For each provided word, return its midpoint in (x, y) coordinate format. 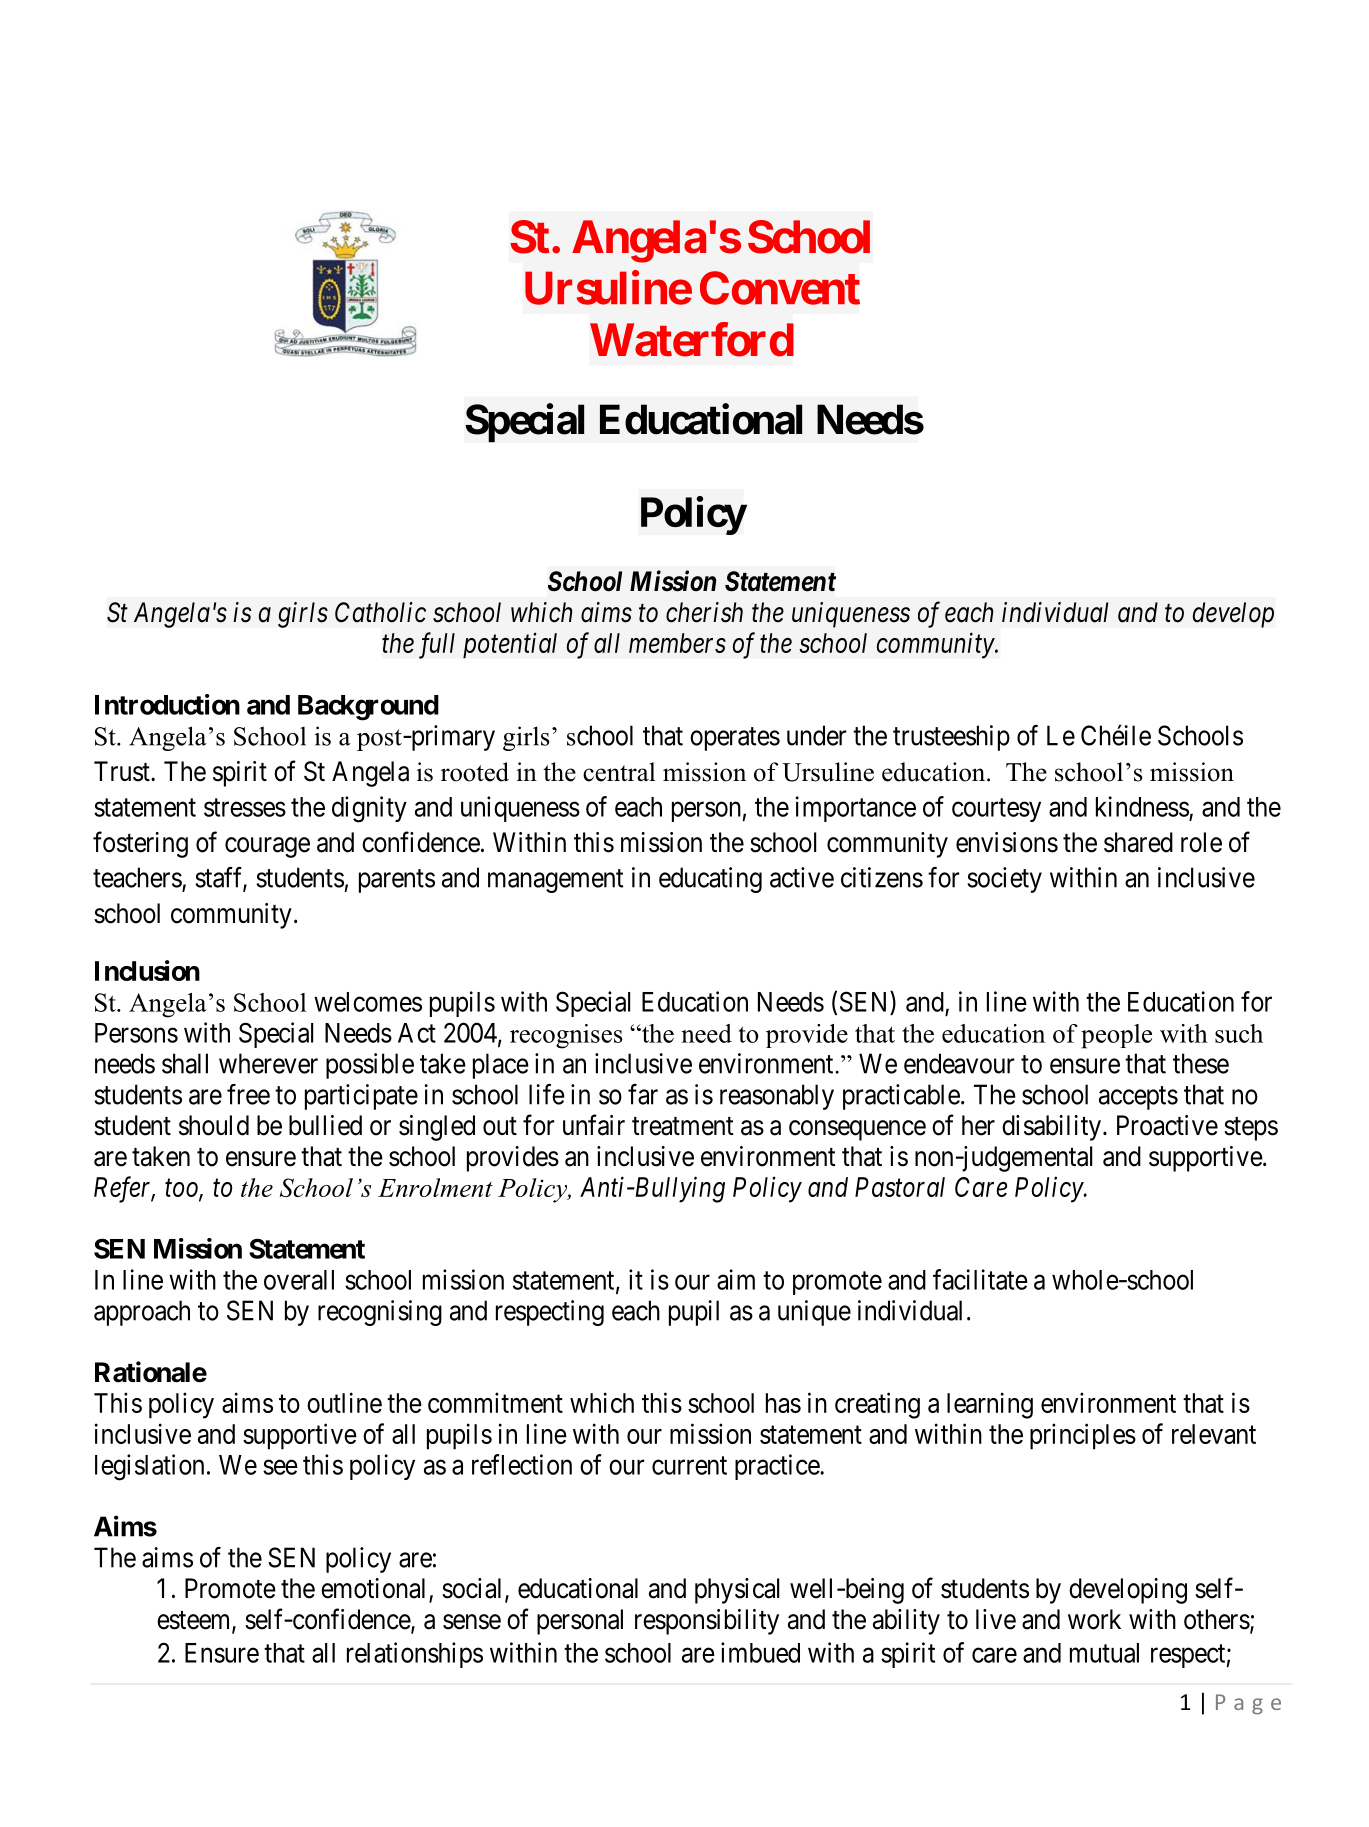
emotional (375, 1589)
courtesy (996, 810)
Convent (780, 288)
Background (368, 708)
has (783, 1403)
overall (299, 1280)
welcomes (368, 1002)
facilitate (980, 1279)
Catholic (380, 612)
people (1116, 1036)
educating (710, 880)
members (677, 643)
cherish (704, 612)
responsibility (707, 1622)
